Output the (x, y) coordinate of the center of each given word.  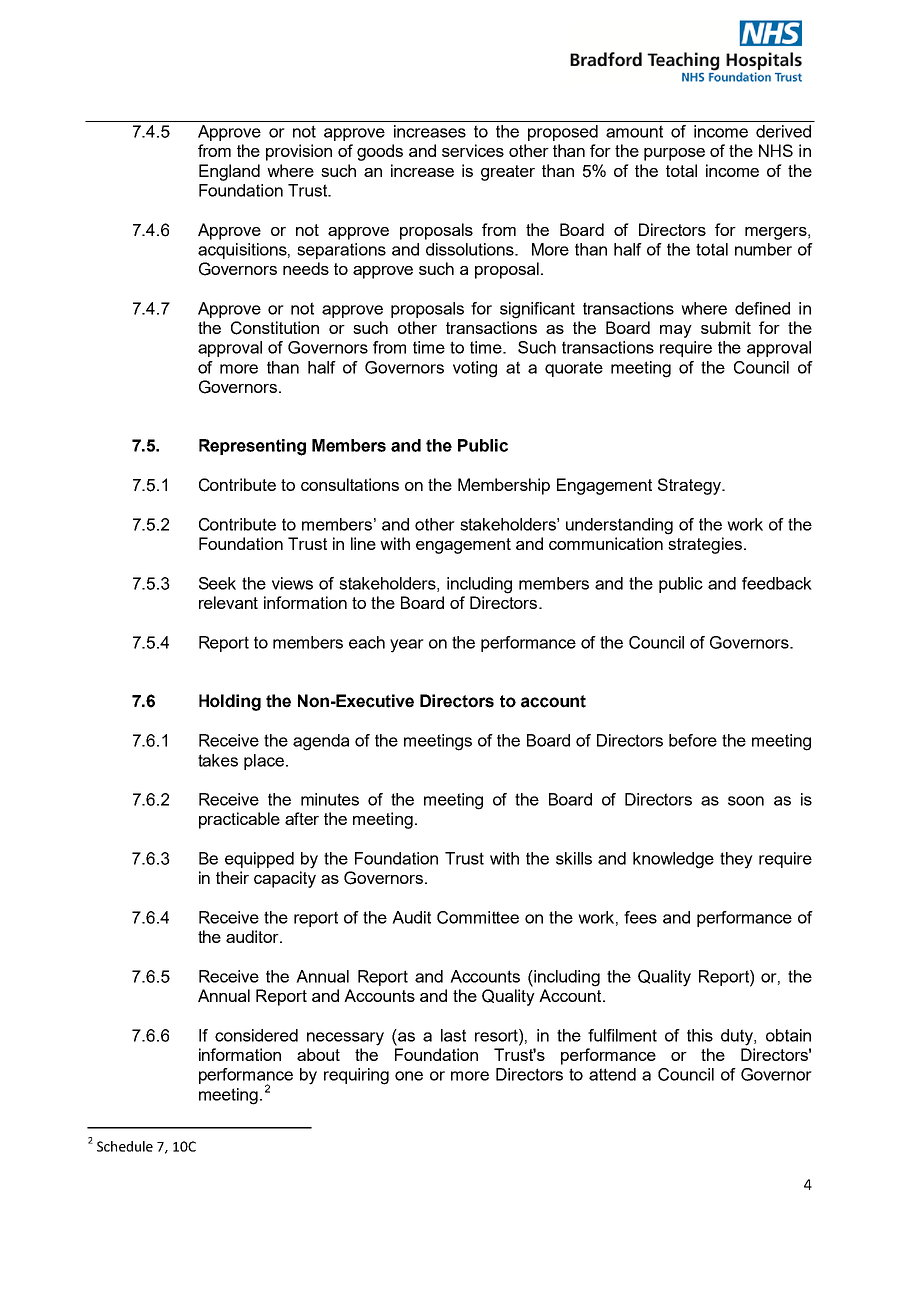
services (473, 150)
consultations (350, 484)
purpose (674, 154)
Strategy (691, 486)
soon (746, 801)
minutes (330, 799)
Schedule (125, 1146)
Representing (252, 447)
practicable (239, 820)
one (409, 1076)
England (229, 172)
